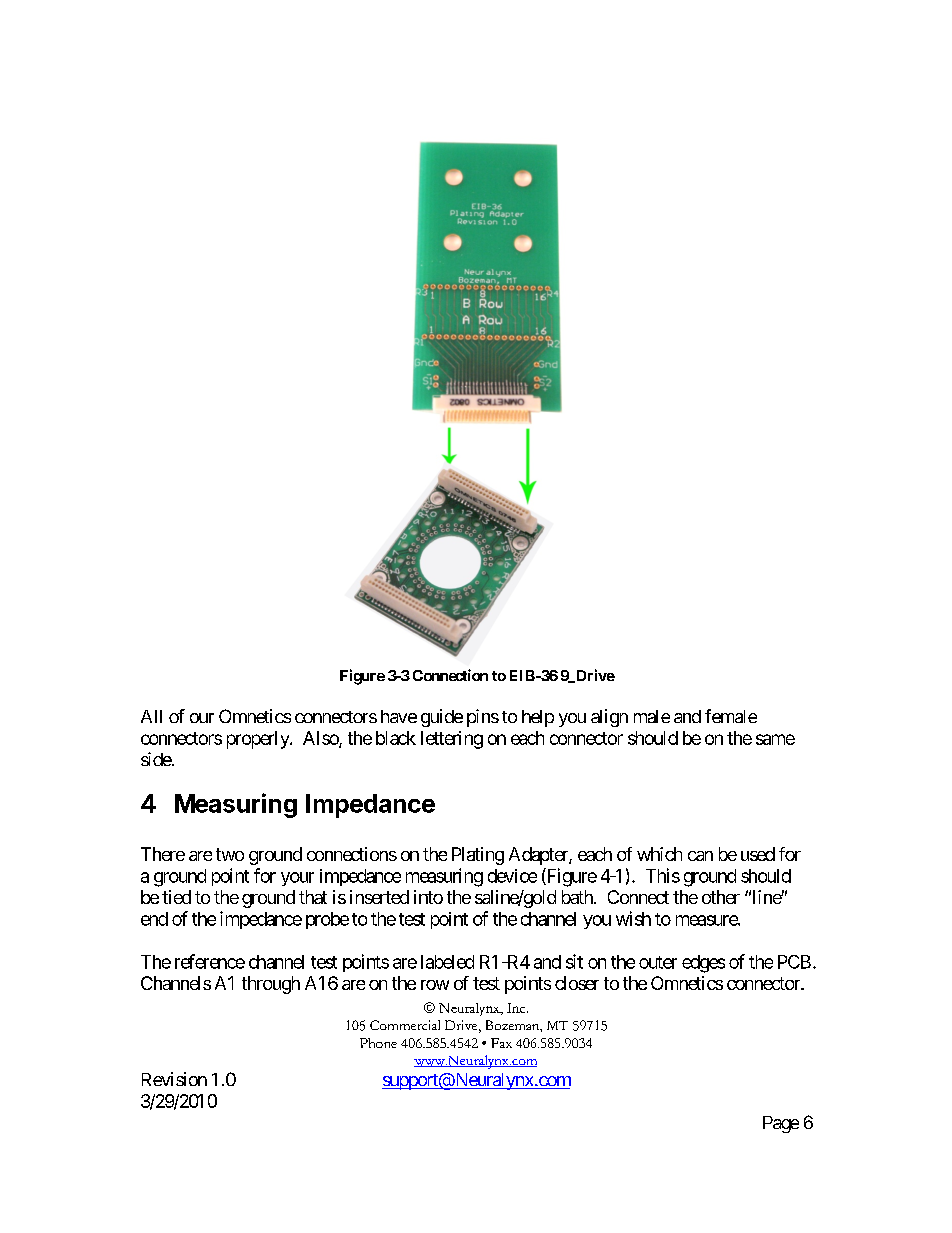 The image size is (952, 1233). Describe the element at coordinates (483, 718) in the page. I see `pins` at that location.
